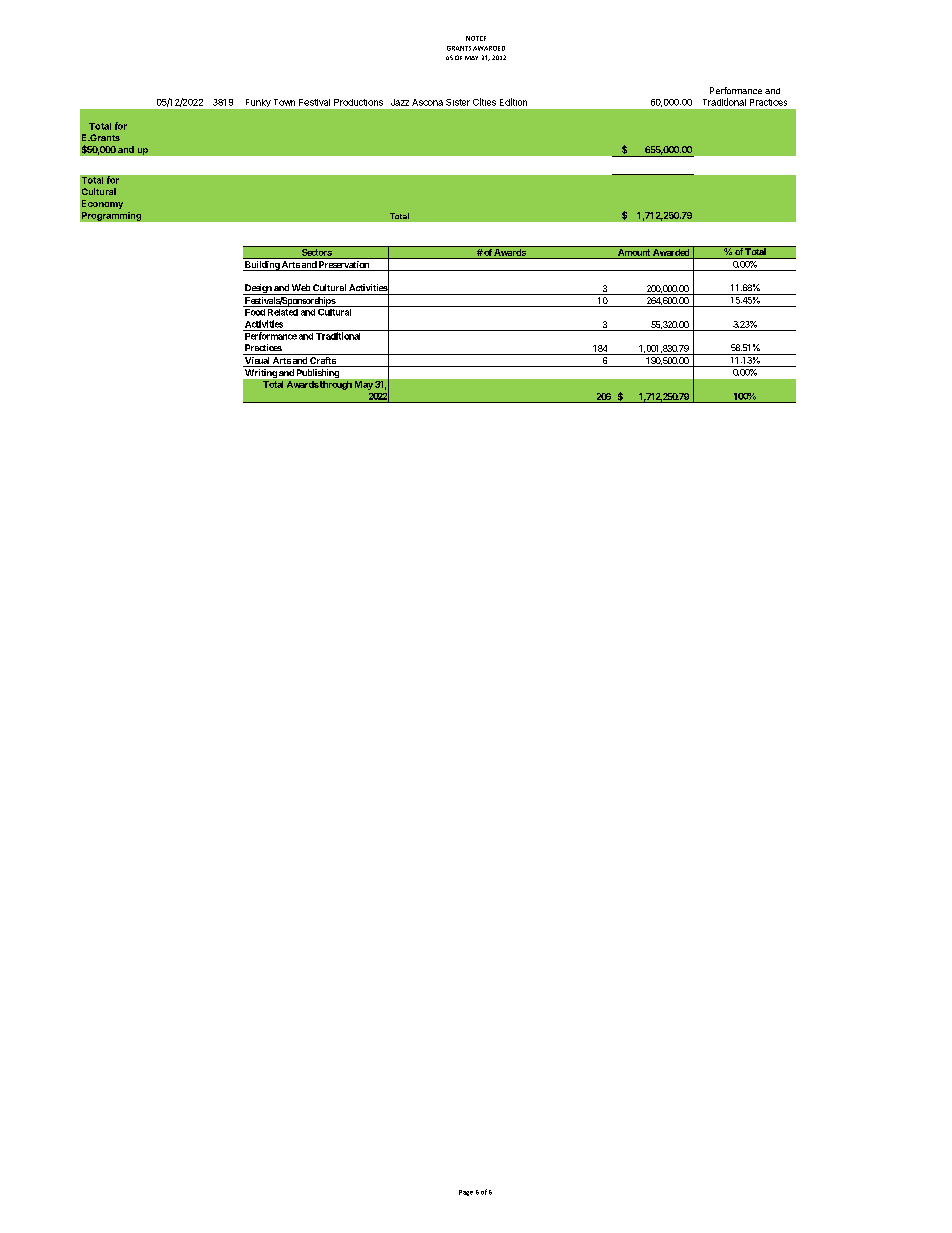 Image resolution: width=952 pixels, height=1233 pixels. What do you see at coordinates (484, 102) in the page?
I see `Cities` at bounding box center [484, 102].
